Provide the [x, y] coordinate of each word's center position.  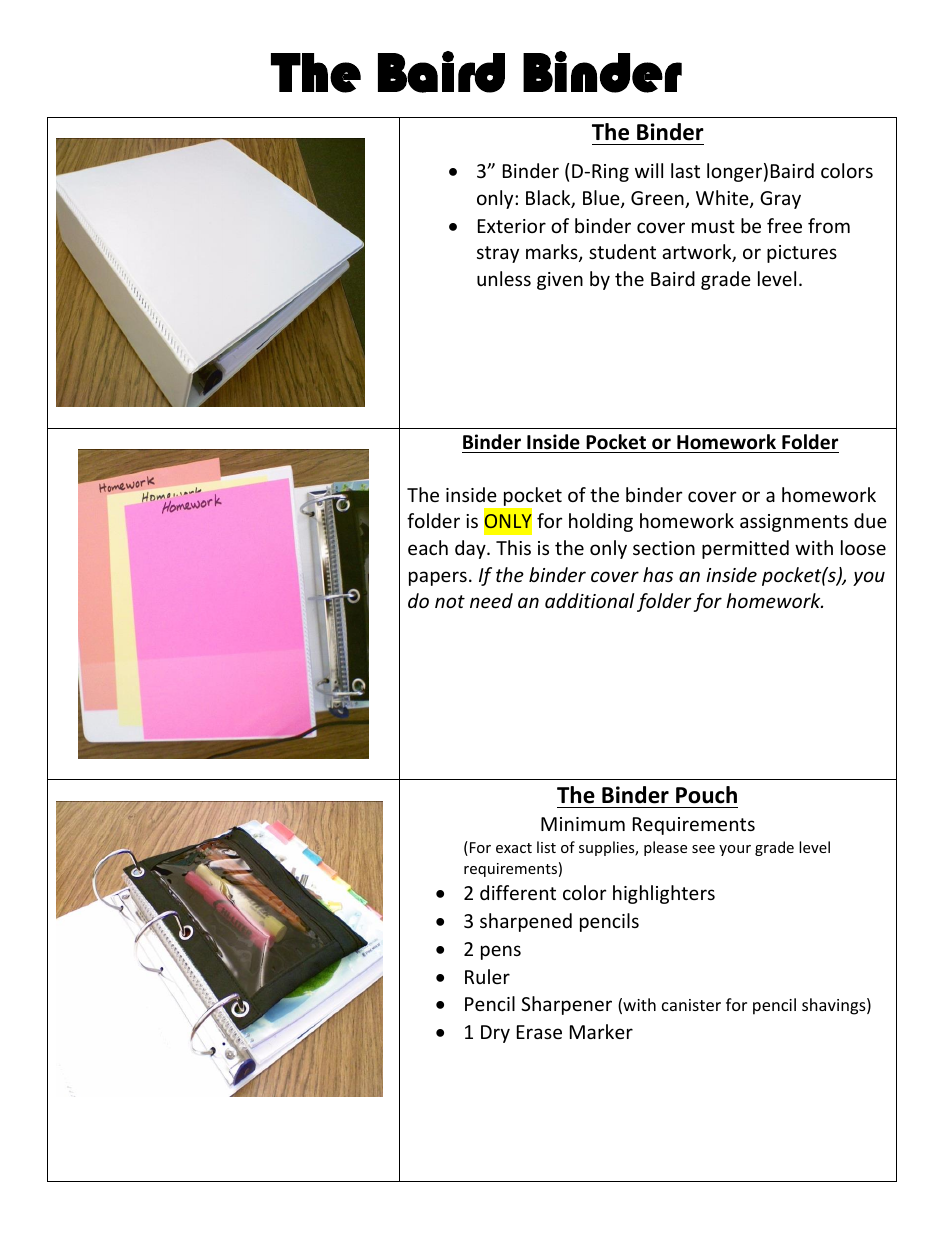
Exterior [512, 226]
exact [514, 848]
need [491, 600]
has [658, 574]
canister [691, 1005]
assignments [794, 523]
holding [601, 522]
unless [504, 278]
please [665, 848]
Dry [495, 1034]
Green [658, 199]
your [735, 850]
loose [863, 547]
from [829, 225]
